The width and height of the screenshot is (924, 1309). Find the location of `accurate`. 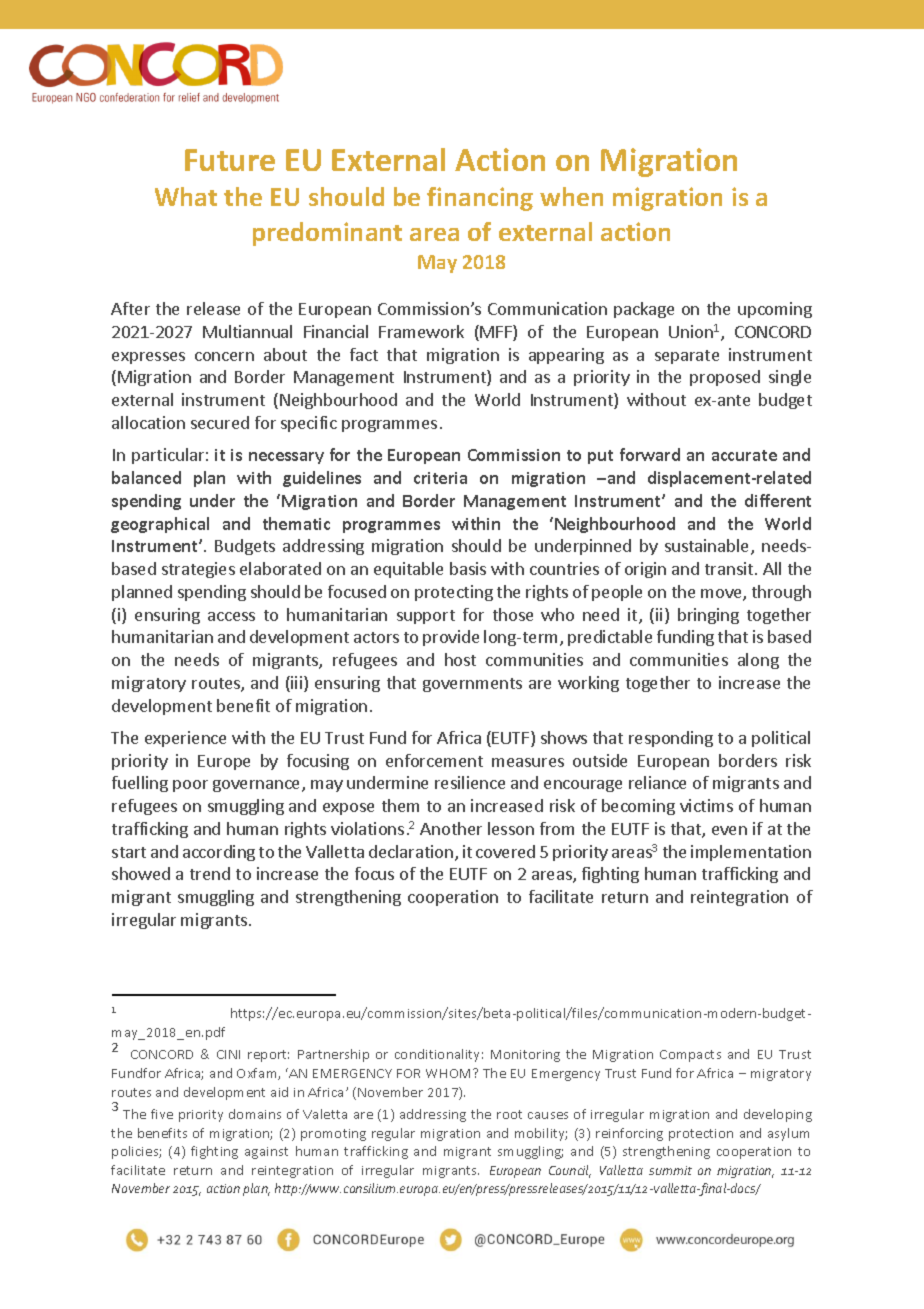

accurate is located at coordinates (744, 455).
